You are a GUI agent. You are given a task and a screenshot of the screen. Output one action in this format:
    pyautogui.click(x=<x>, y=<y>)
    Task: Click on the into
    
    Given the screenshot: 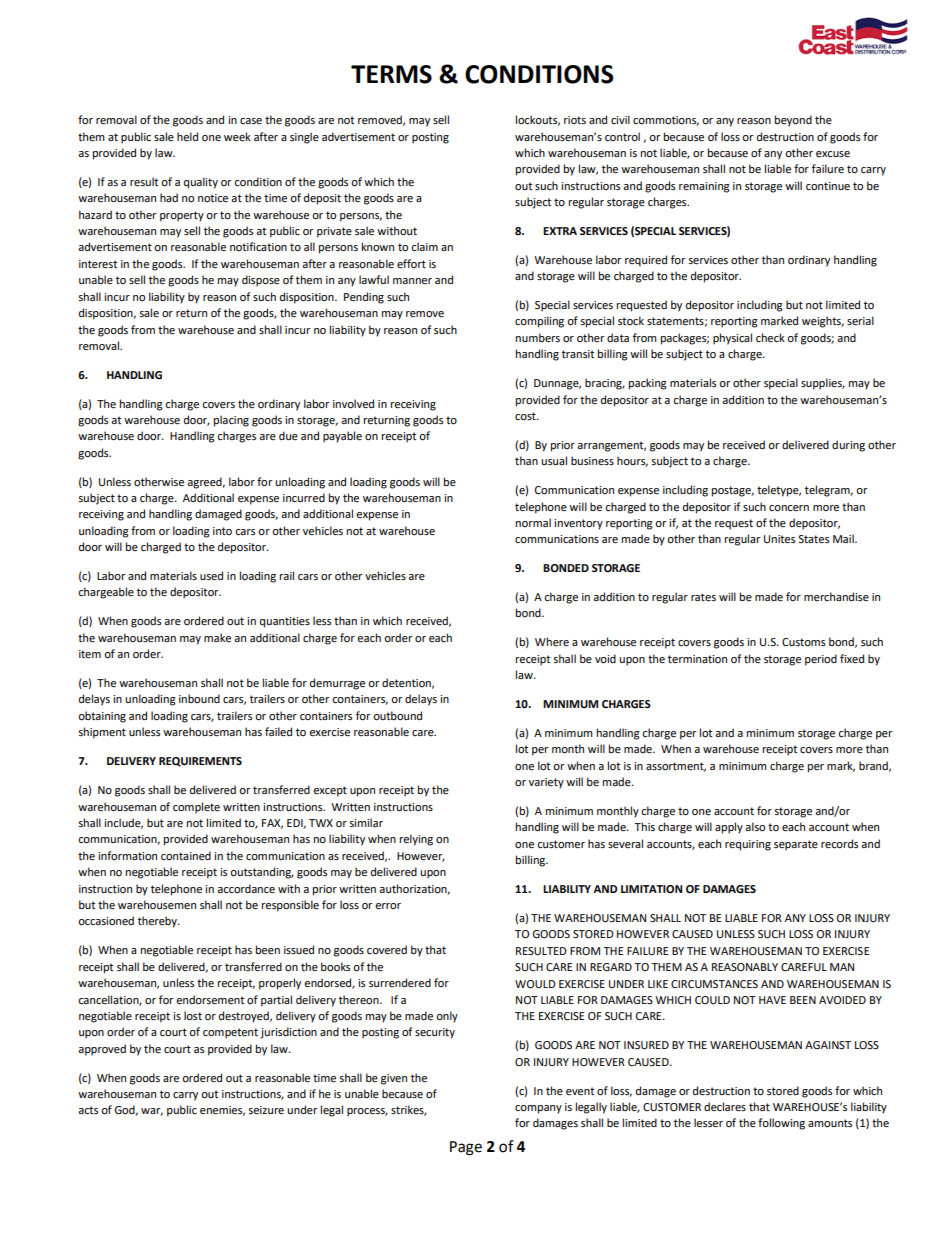 What is the action you would take?
    pyautogui.click(x=222, y=531)
